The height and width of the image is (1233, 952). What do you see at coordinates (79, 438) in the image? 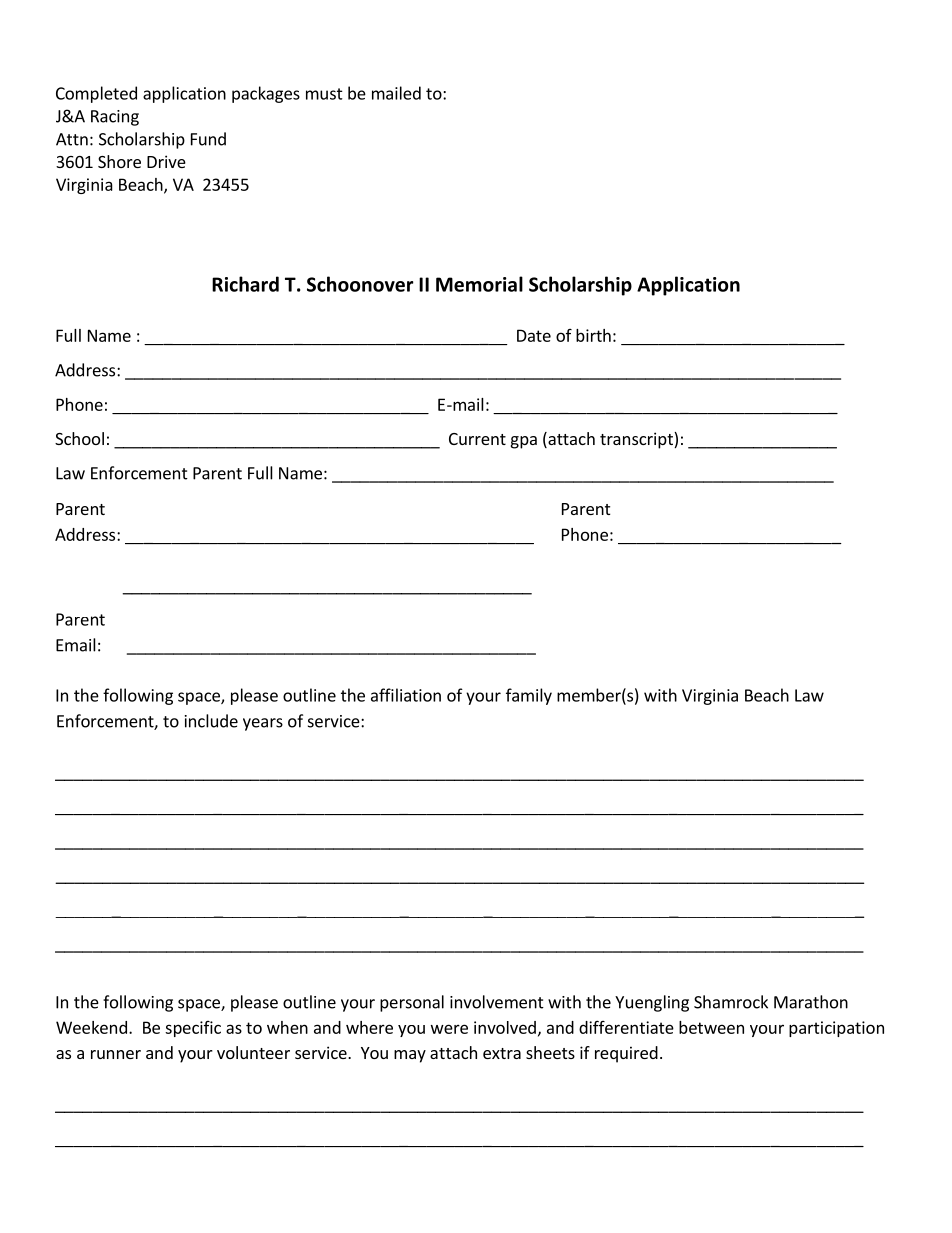
I see `School` at bounding box center [79, 438].
